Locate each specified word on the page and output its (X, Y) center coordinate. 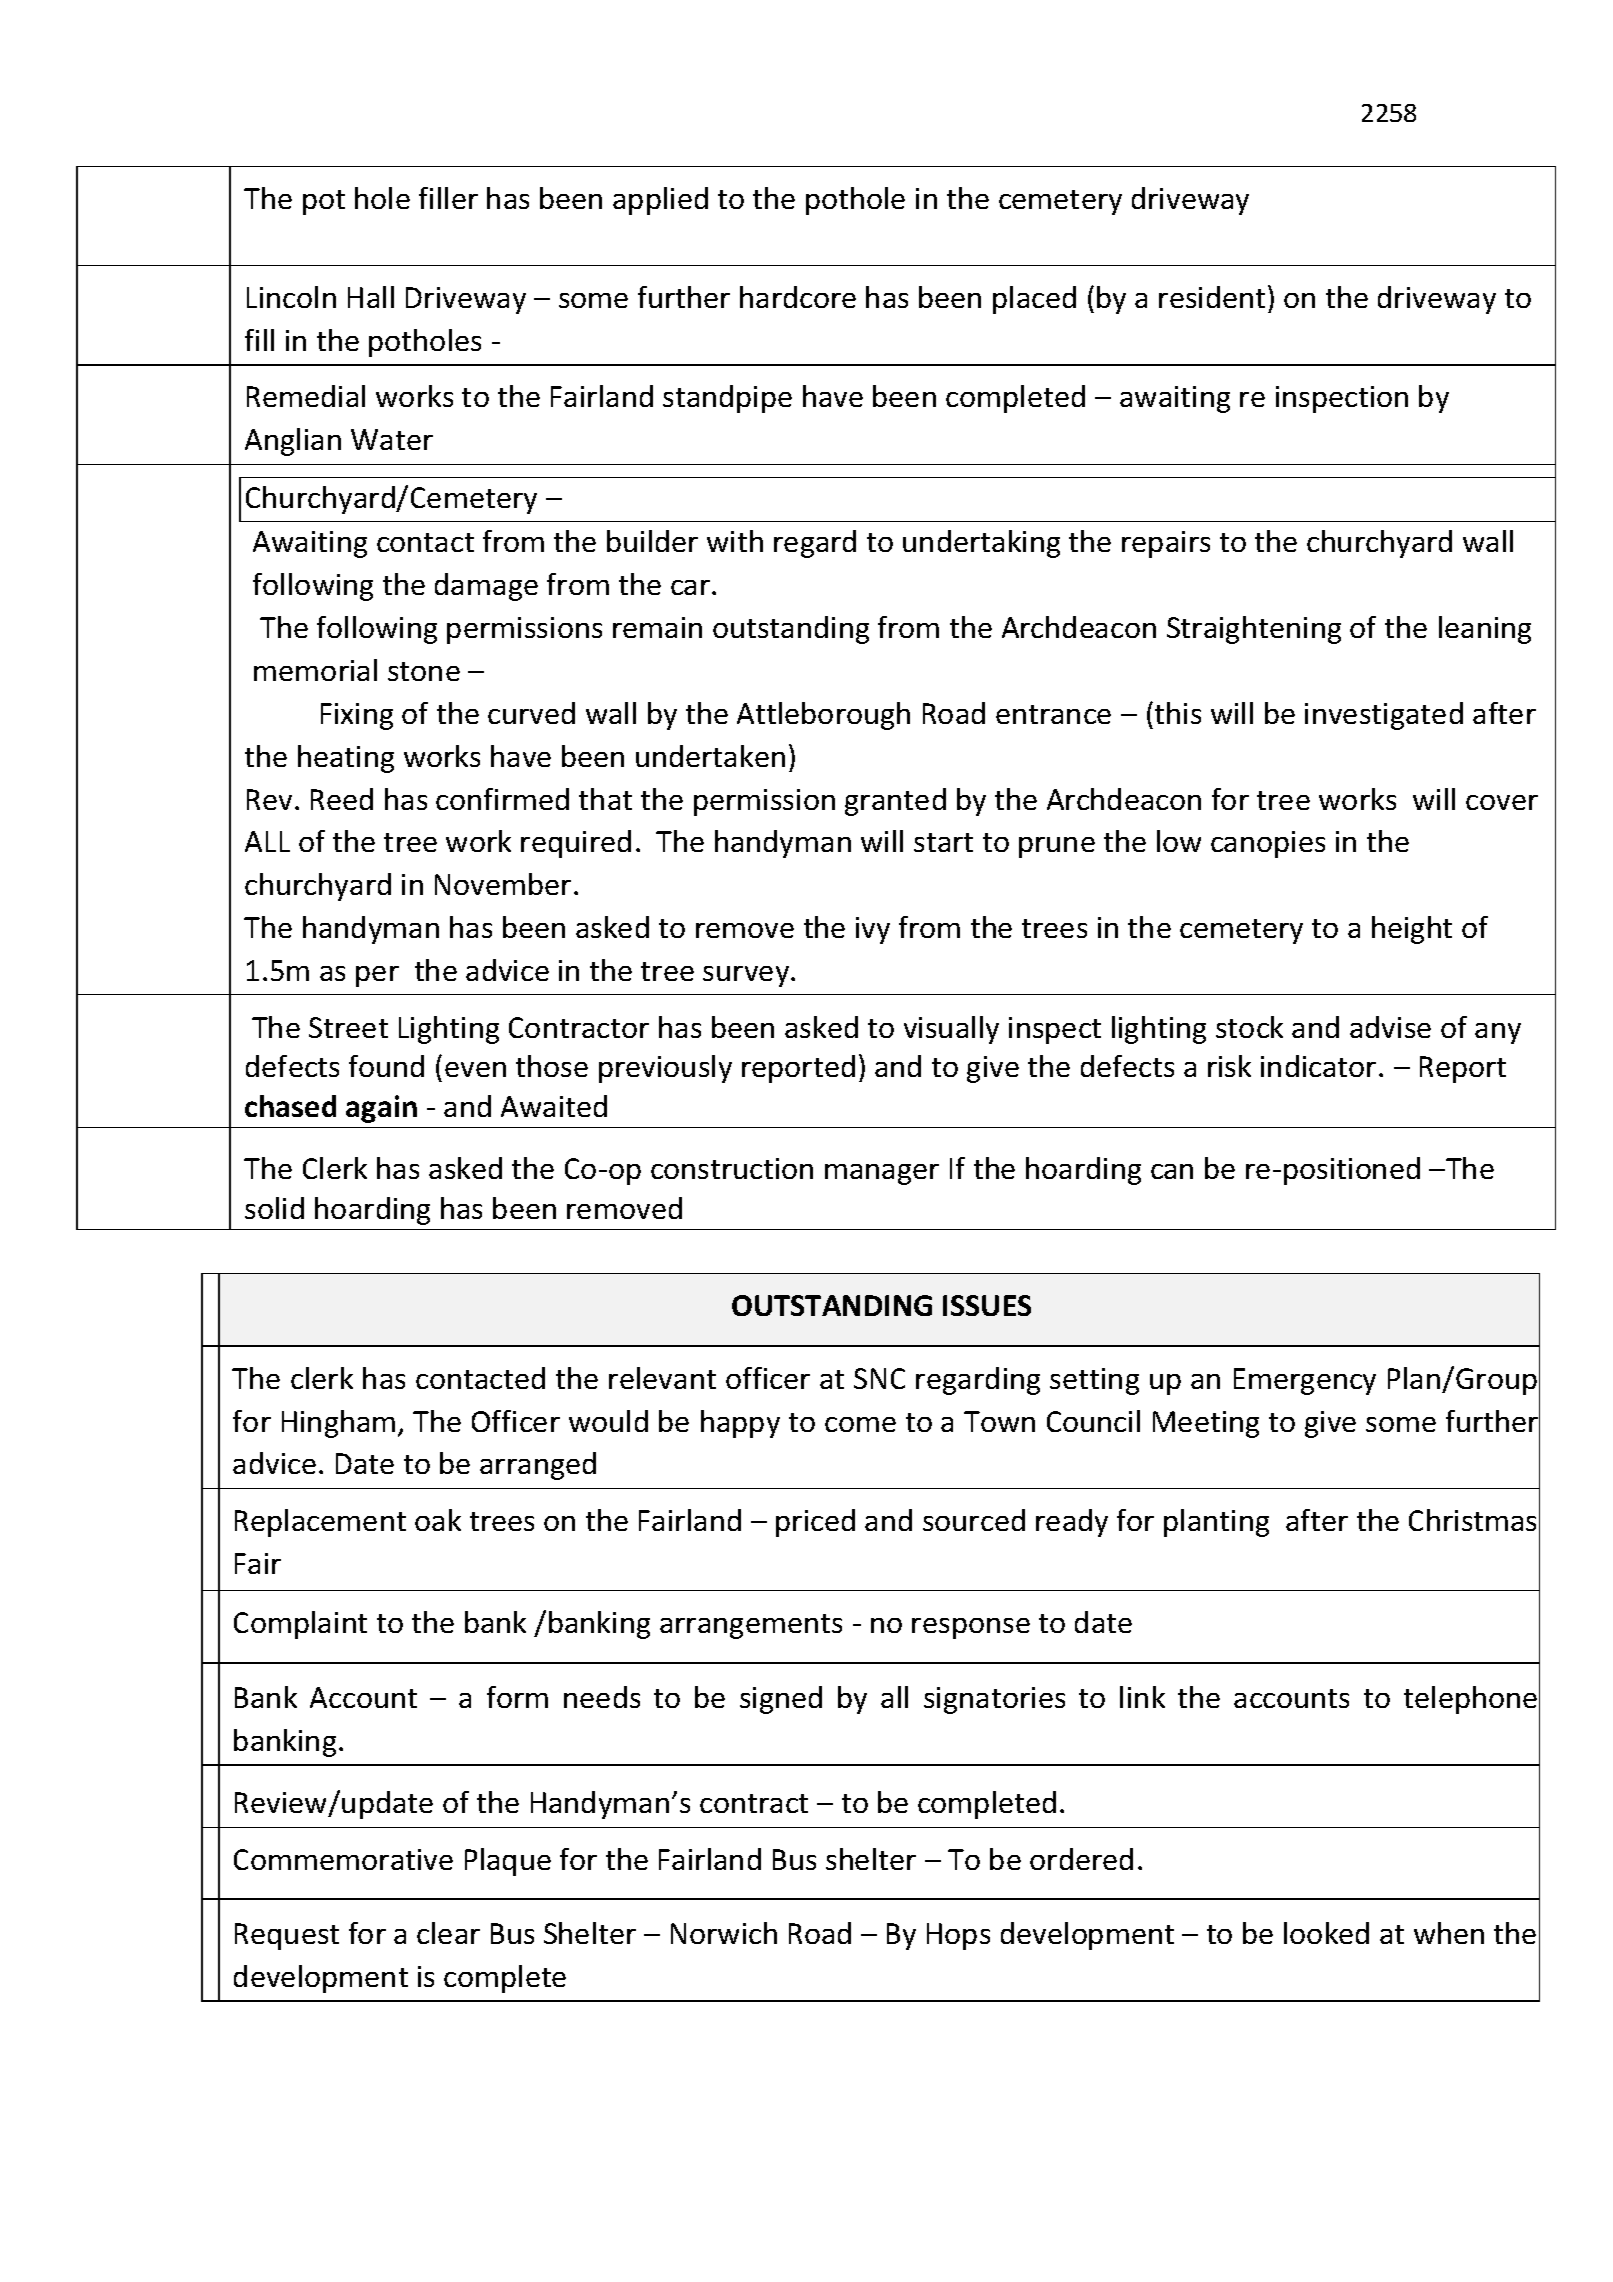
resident (1212, 297)
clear (448, 1933)
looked (1326, 1933)
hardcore (798, 297)
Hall (371, 297)
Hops (958, 1936)
